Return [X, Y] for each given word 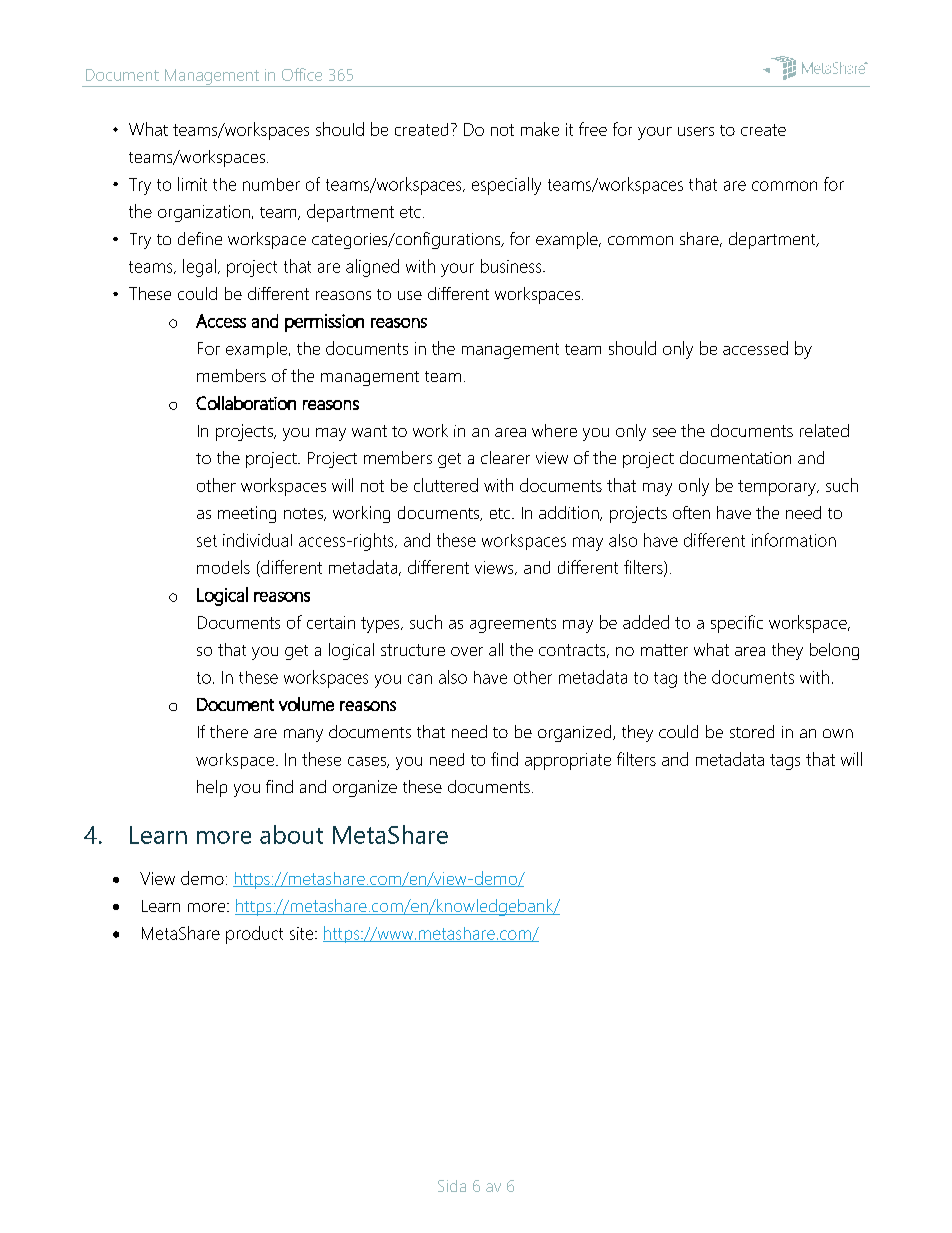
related [824, 430]
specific [737, 624]
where [554, 430]
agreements [513, 625]
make [540, 129]
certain [331, 622]
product [254, 935]
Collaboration [246, 403]
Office [302, 74]
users [696, 131]
